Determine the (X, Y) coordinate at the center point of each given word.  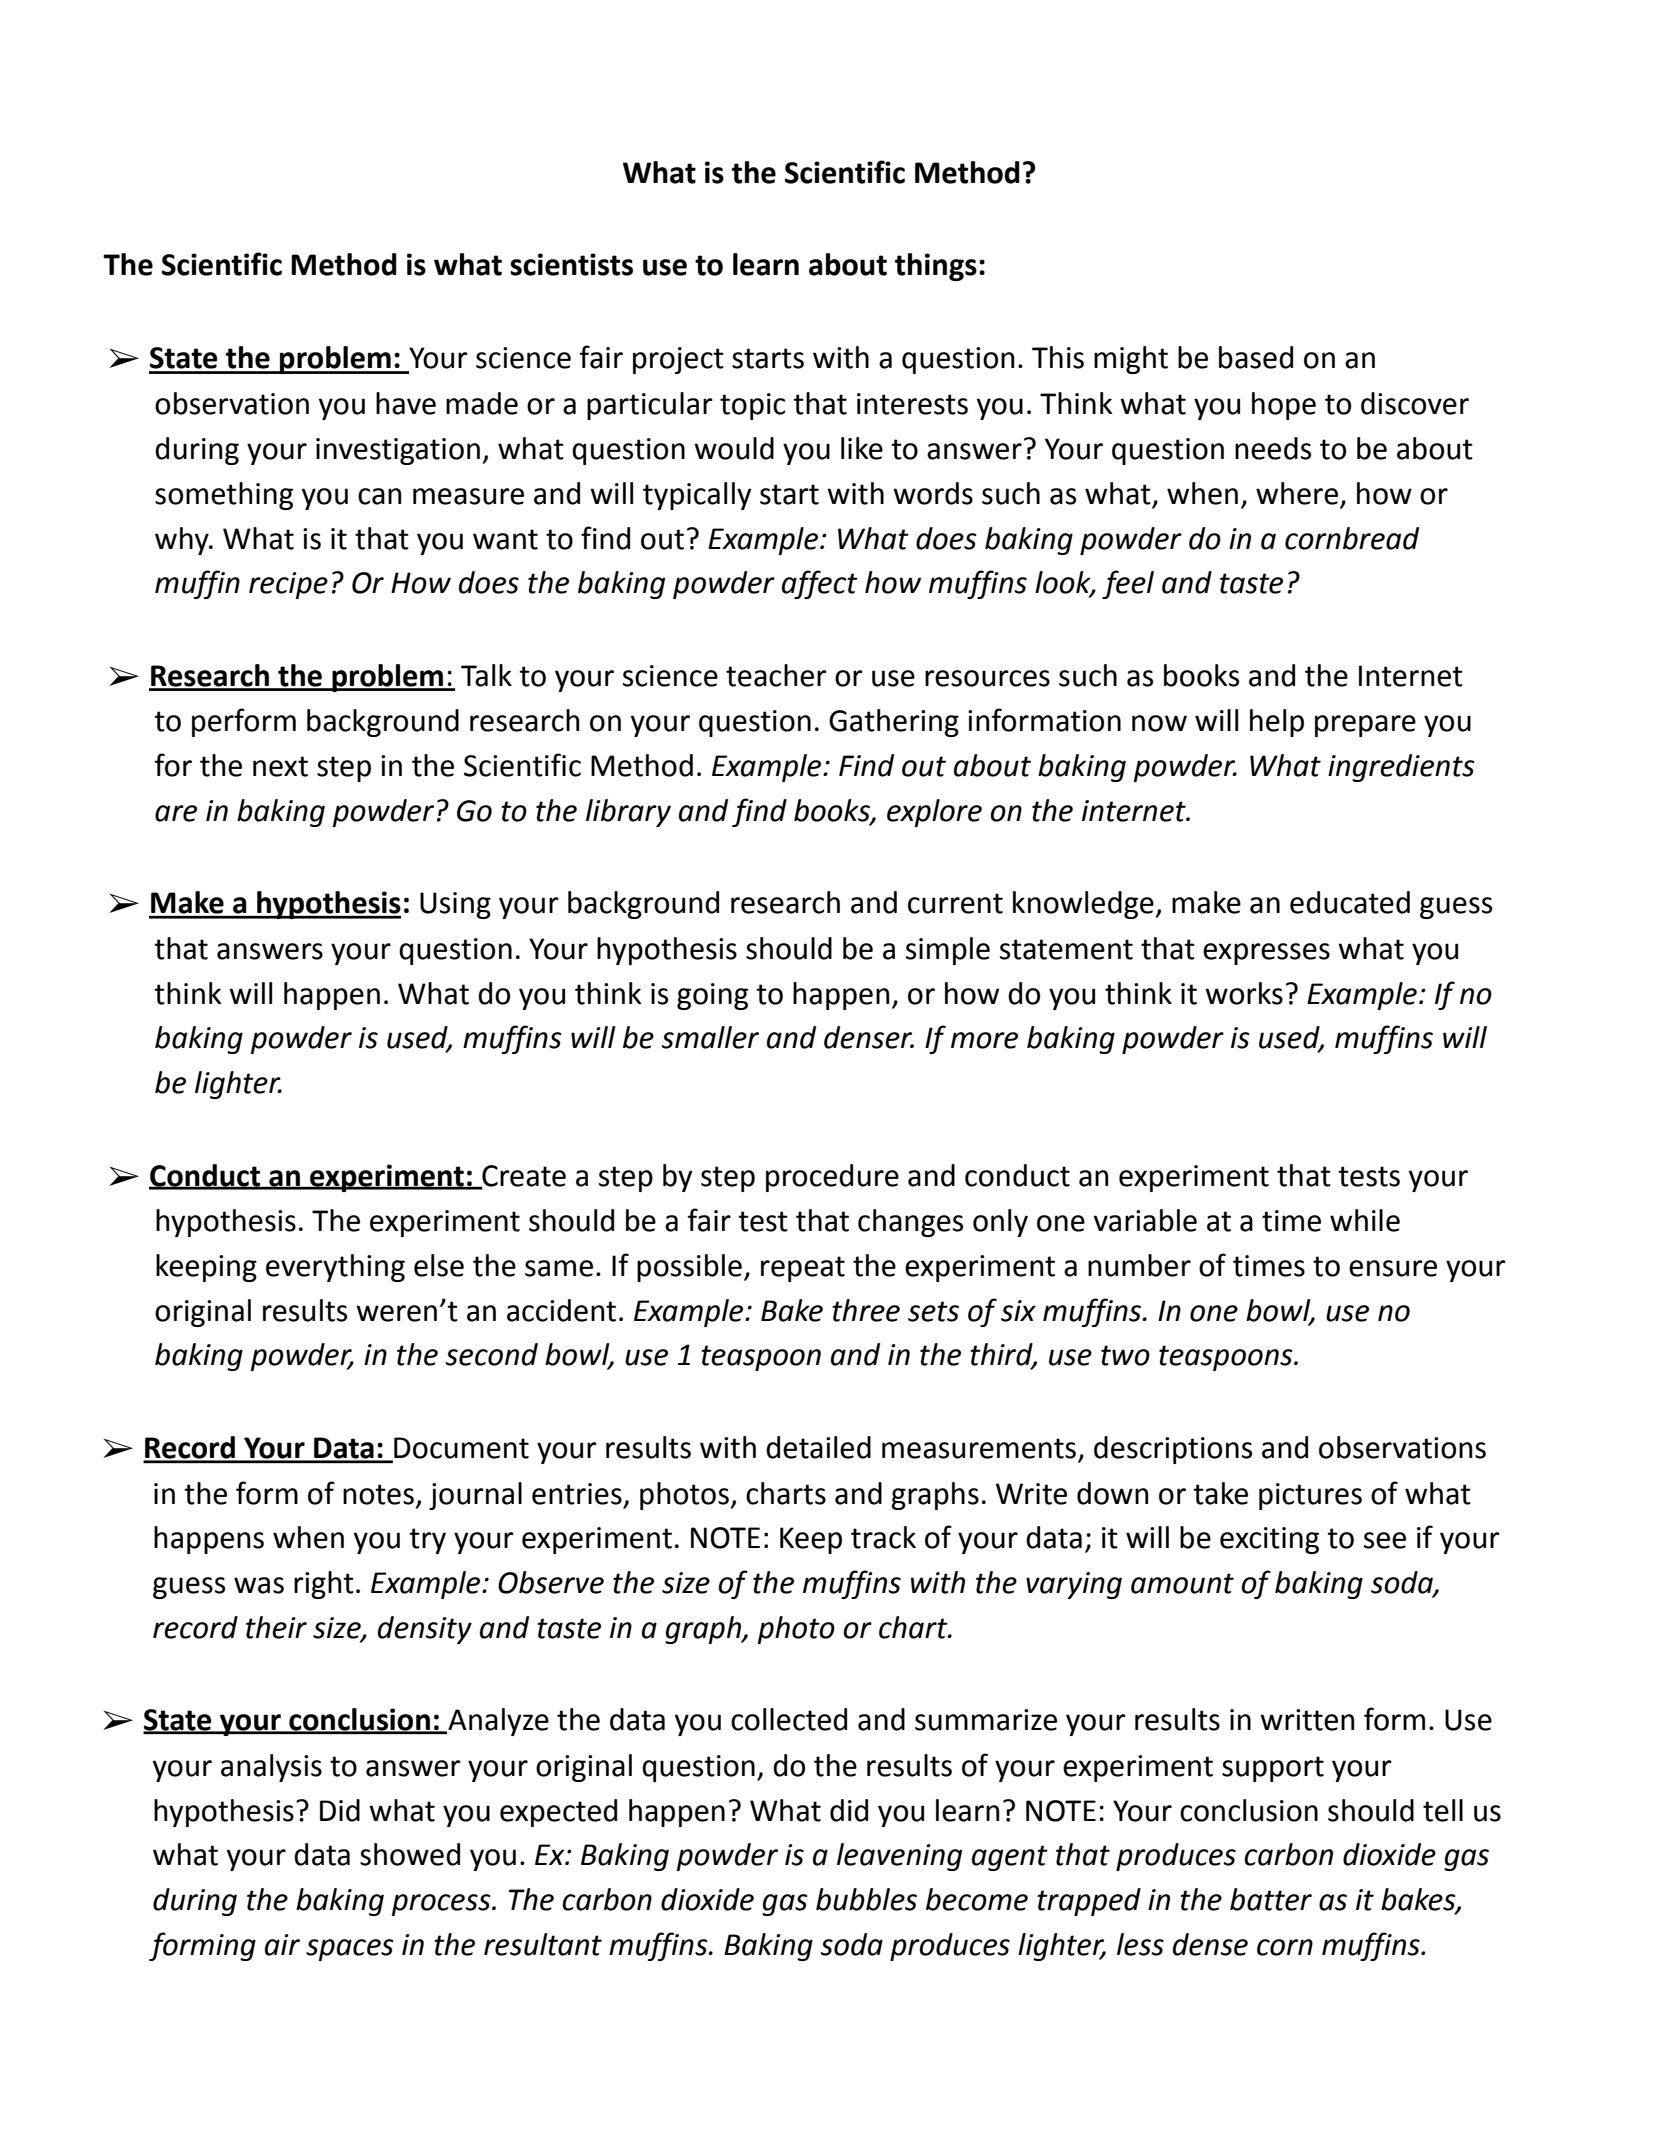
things (936, 267)
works (1244, 993)
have (406, 403)
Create (523, 1177)
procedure (832, 1178)
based (1256, 357)
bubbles (866, 1899)
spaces (350, 1950)
